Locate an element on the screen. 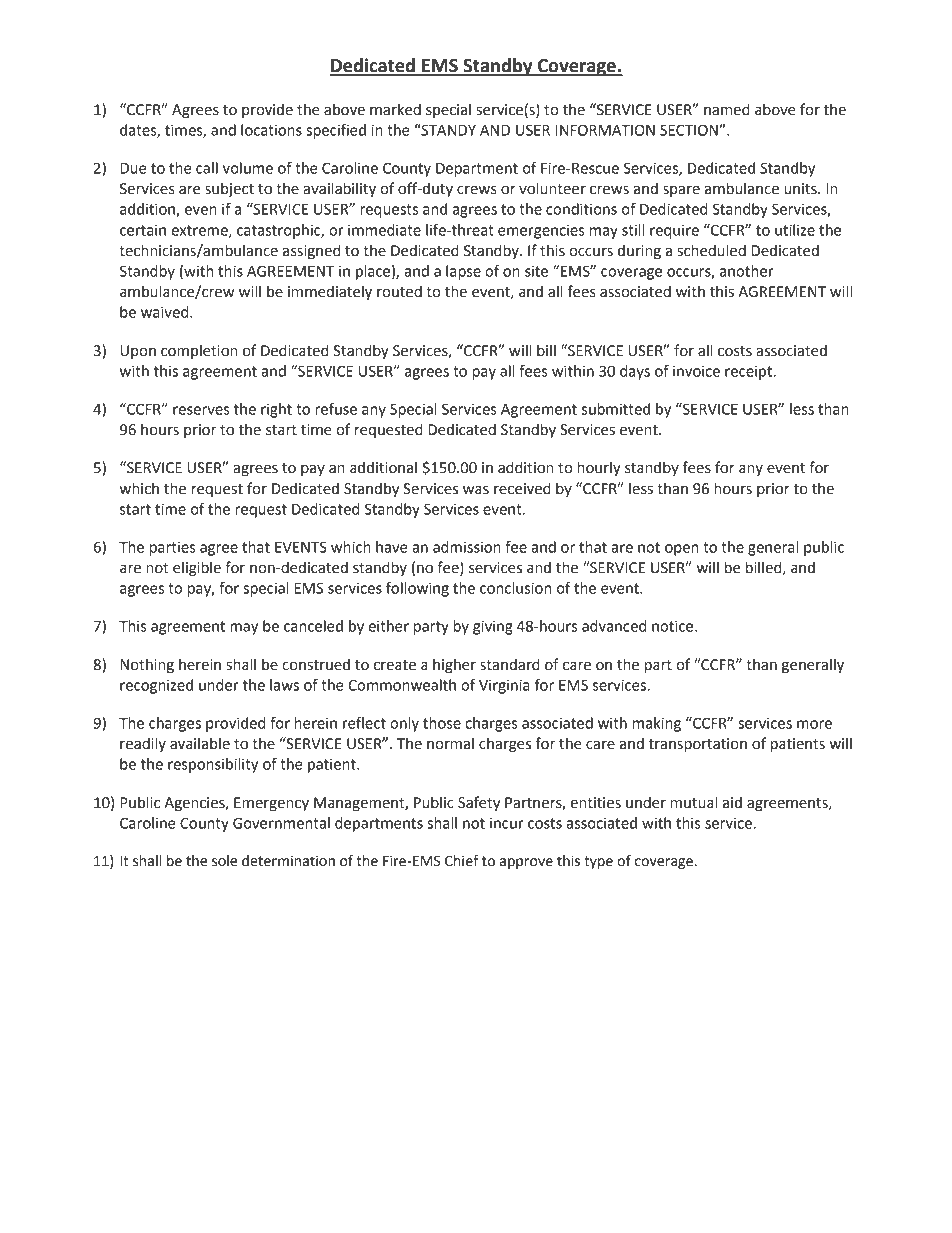  locations is located at coordinates (271, 130).
